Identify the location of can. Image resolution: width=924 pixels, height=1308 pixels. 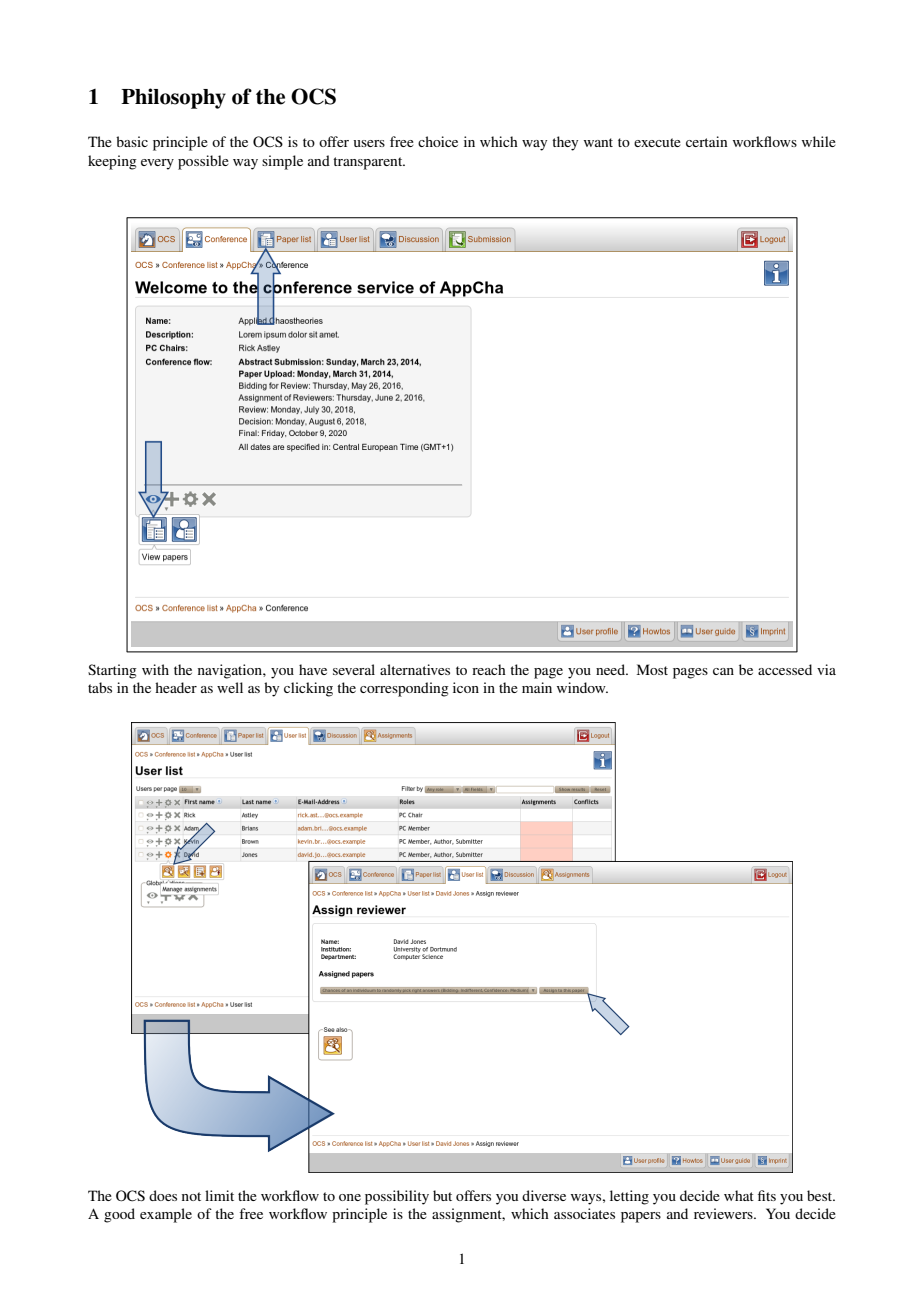
(723, 671).
